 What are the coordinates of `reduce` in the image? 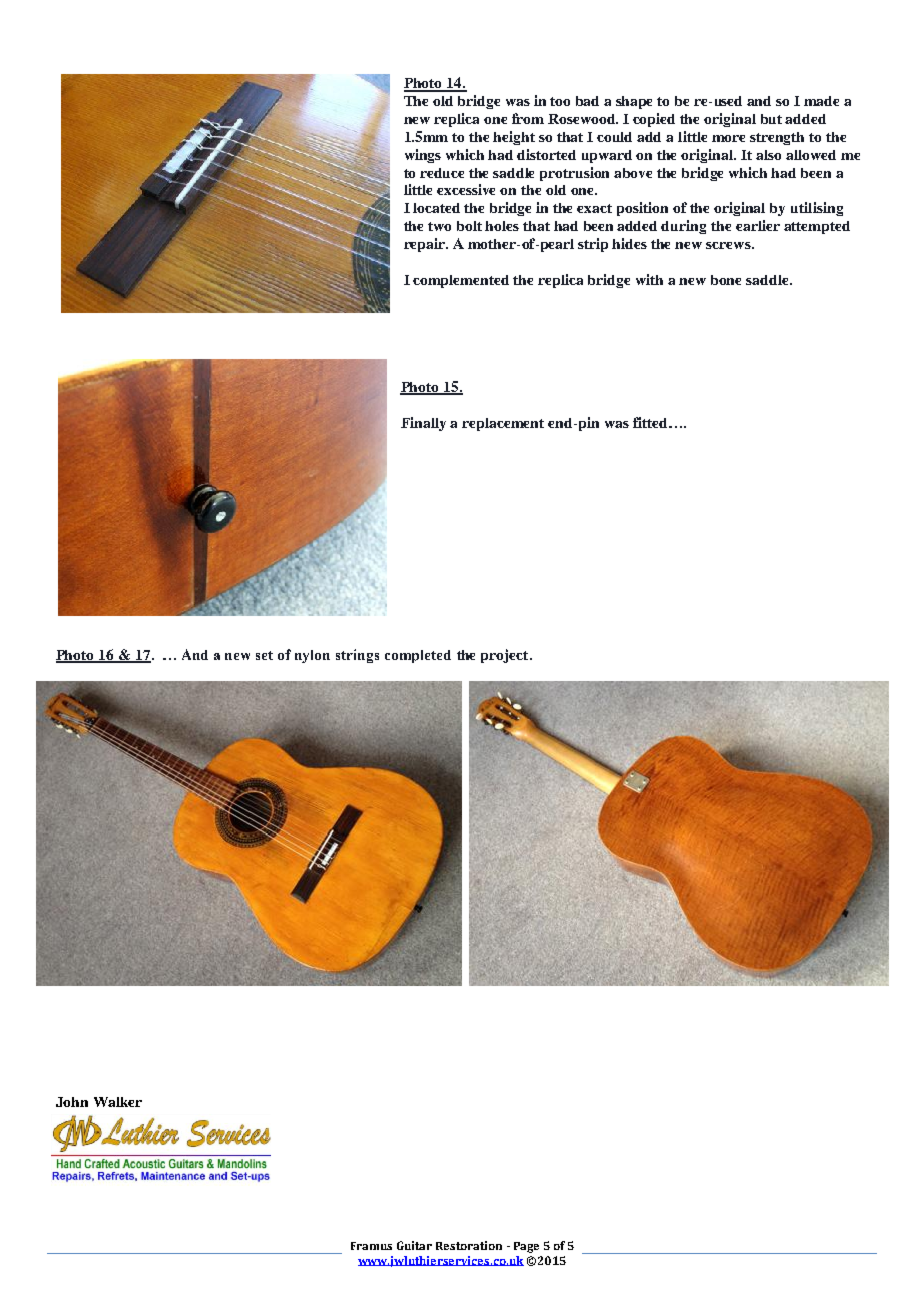 It's located at (442, 173).
